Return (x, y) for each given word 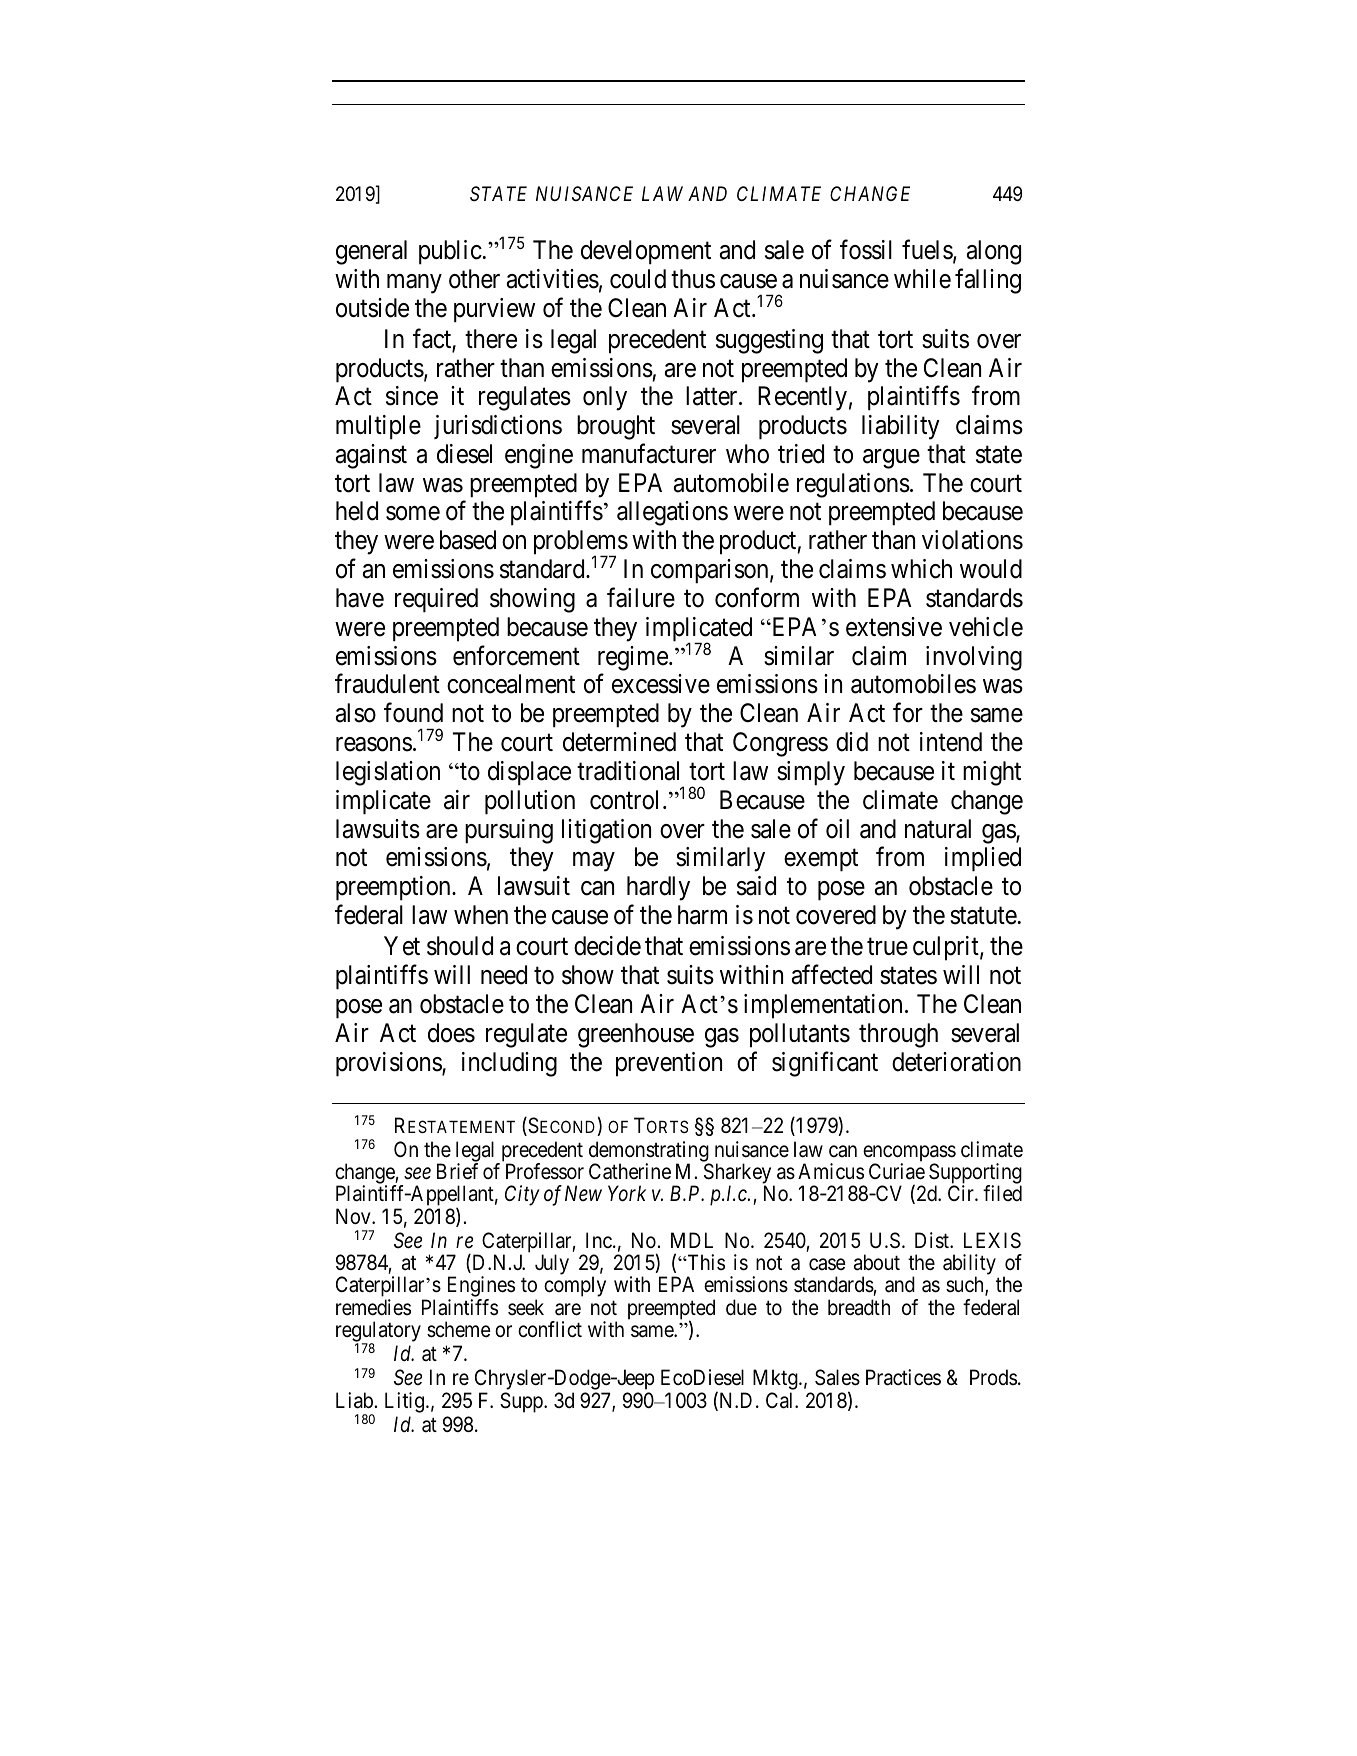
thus (693, 279)
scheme (459, 1329)
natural (938, 829)
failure (641, 598)
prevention (669, 1064)
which (921, 569)
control (627, 800)
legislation (388, 773)
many (414, 284)
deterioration (956, 1062)
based (468, 540)
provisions (389, 1064)
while (922, 279)
